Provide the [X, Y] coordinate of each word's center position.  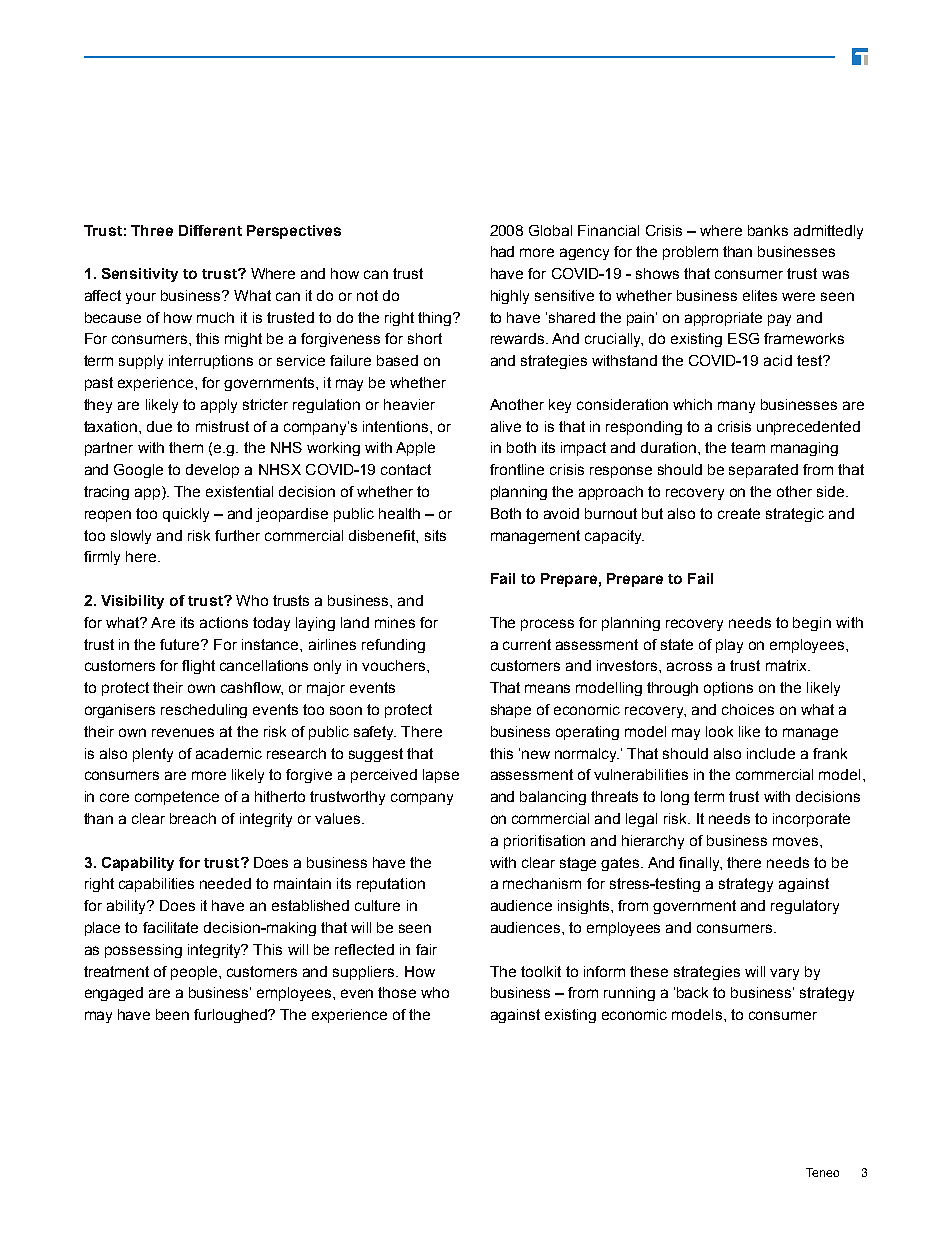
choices [748, 709]
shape [511, 711]
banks [768, 230]
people [195, 973]
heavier [409, 404]
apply [219, 406]
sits [435, 535]
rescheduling [204, 711]
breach [193, 818]
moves [795, 841]
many [736, 407]
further [237, 535]
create [739, 513]
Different [210, 230]
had [502, 251]
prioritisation [544, 842]
